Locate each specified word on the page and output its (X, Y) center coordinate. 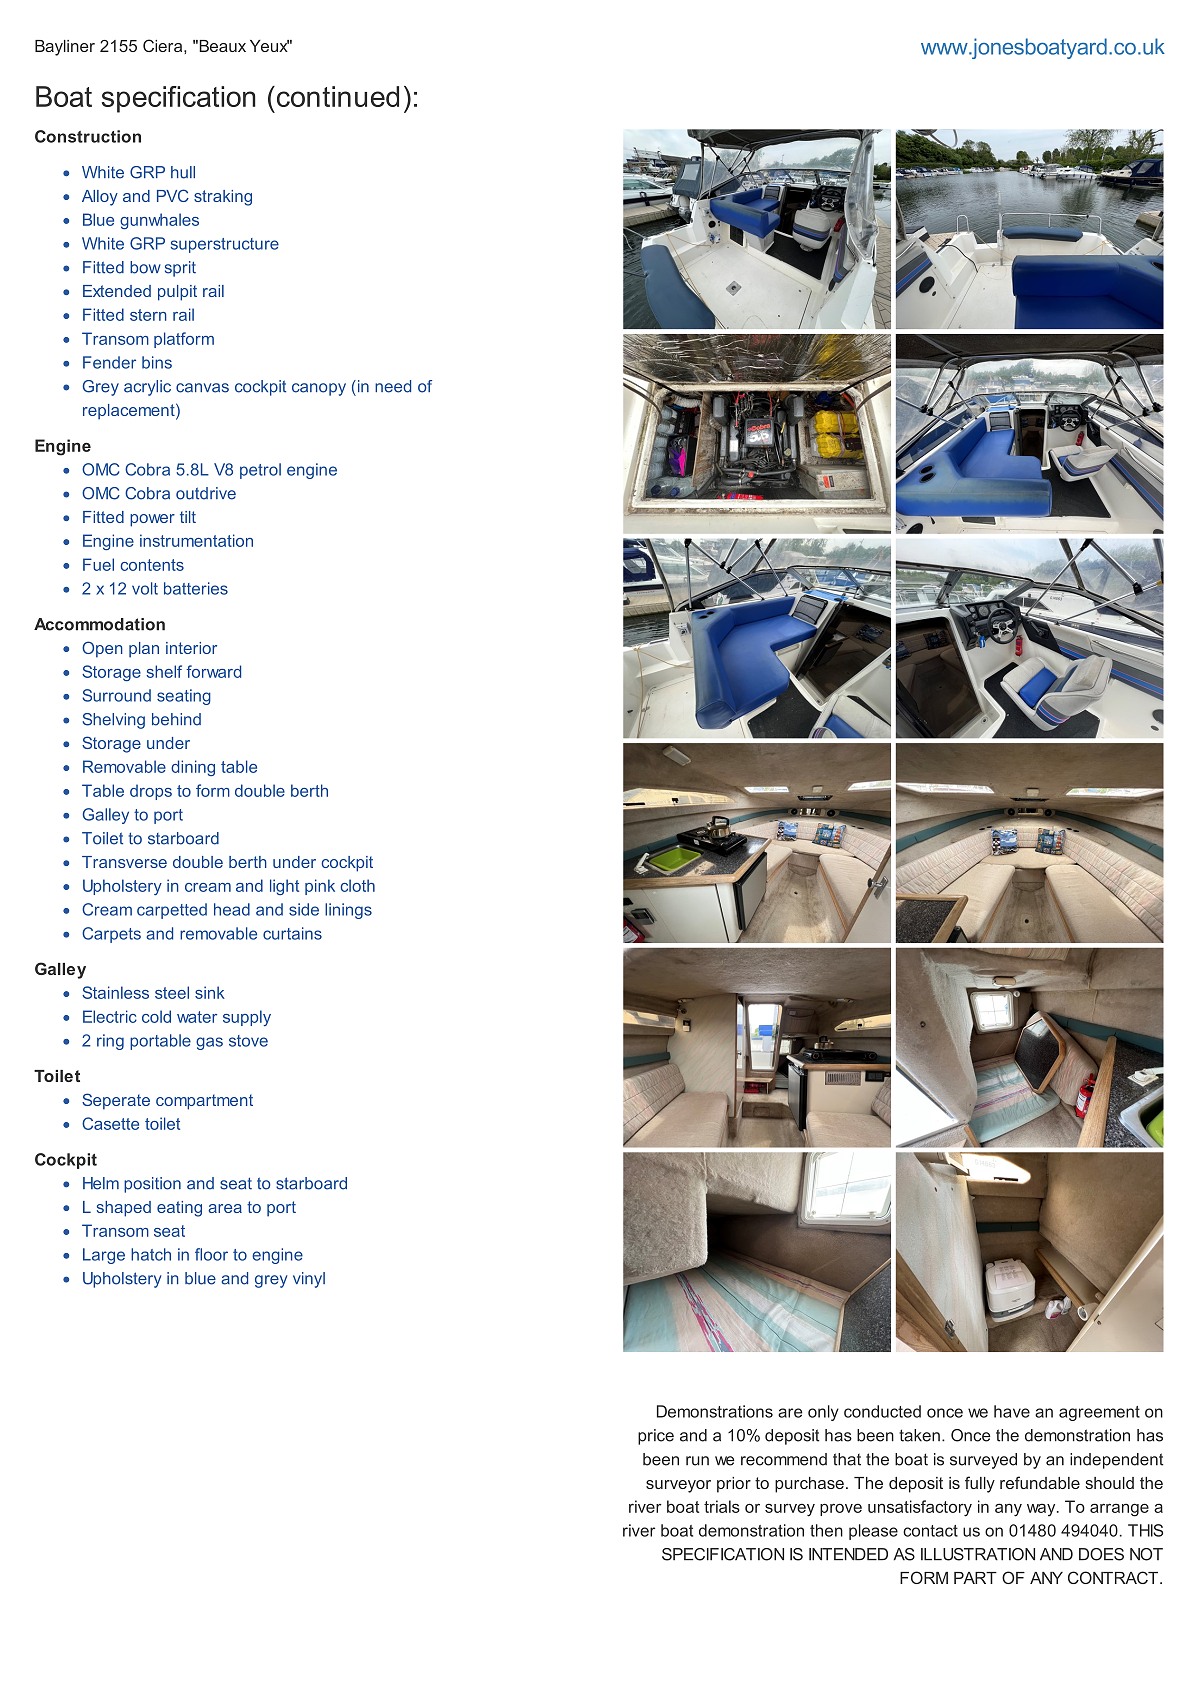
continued (336, 96)
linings (348, 911)
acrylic (147, 388)
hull (183, 172)
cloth (357, 885)
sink (210, 992)
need (393, 386)
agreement (1099, 1413)
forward (213, 671)
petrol (260, 471)
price (656, 1437)
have (1012, 1411)
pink (320, 887)
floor (211, 1254)
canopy (319, 389)
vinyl (309, 1280)
